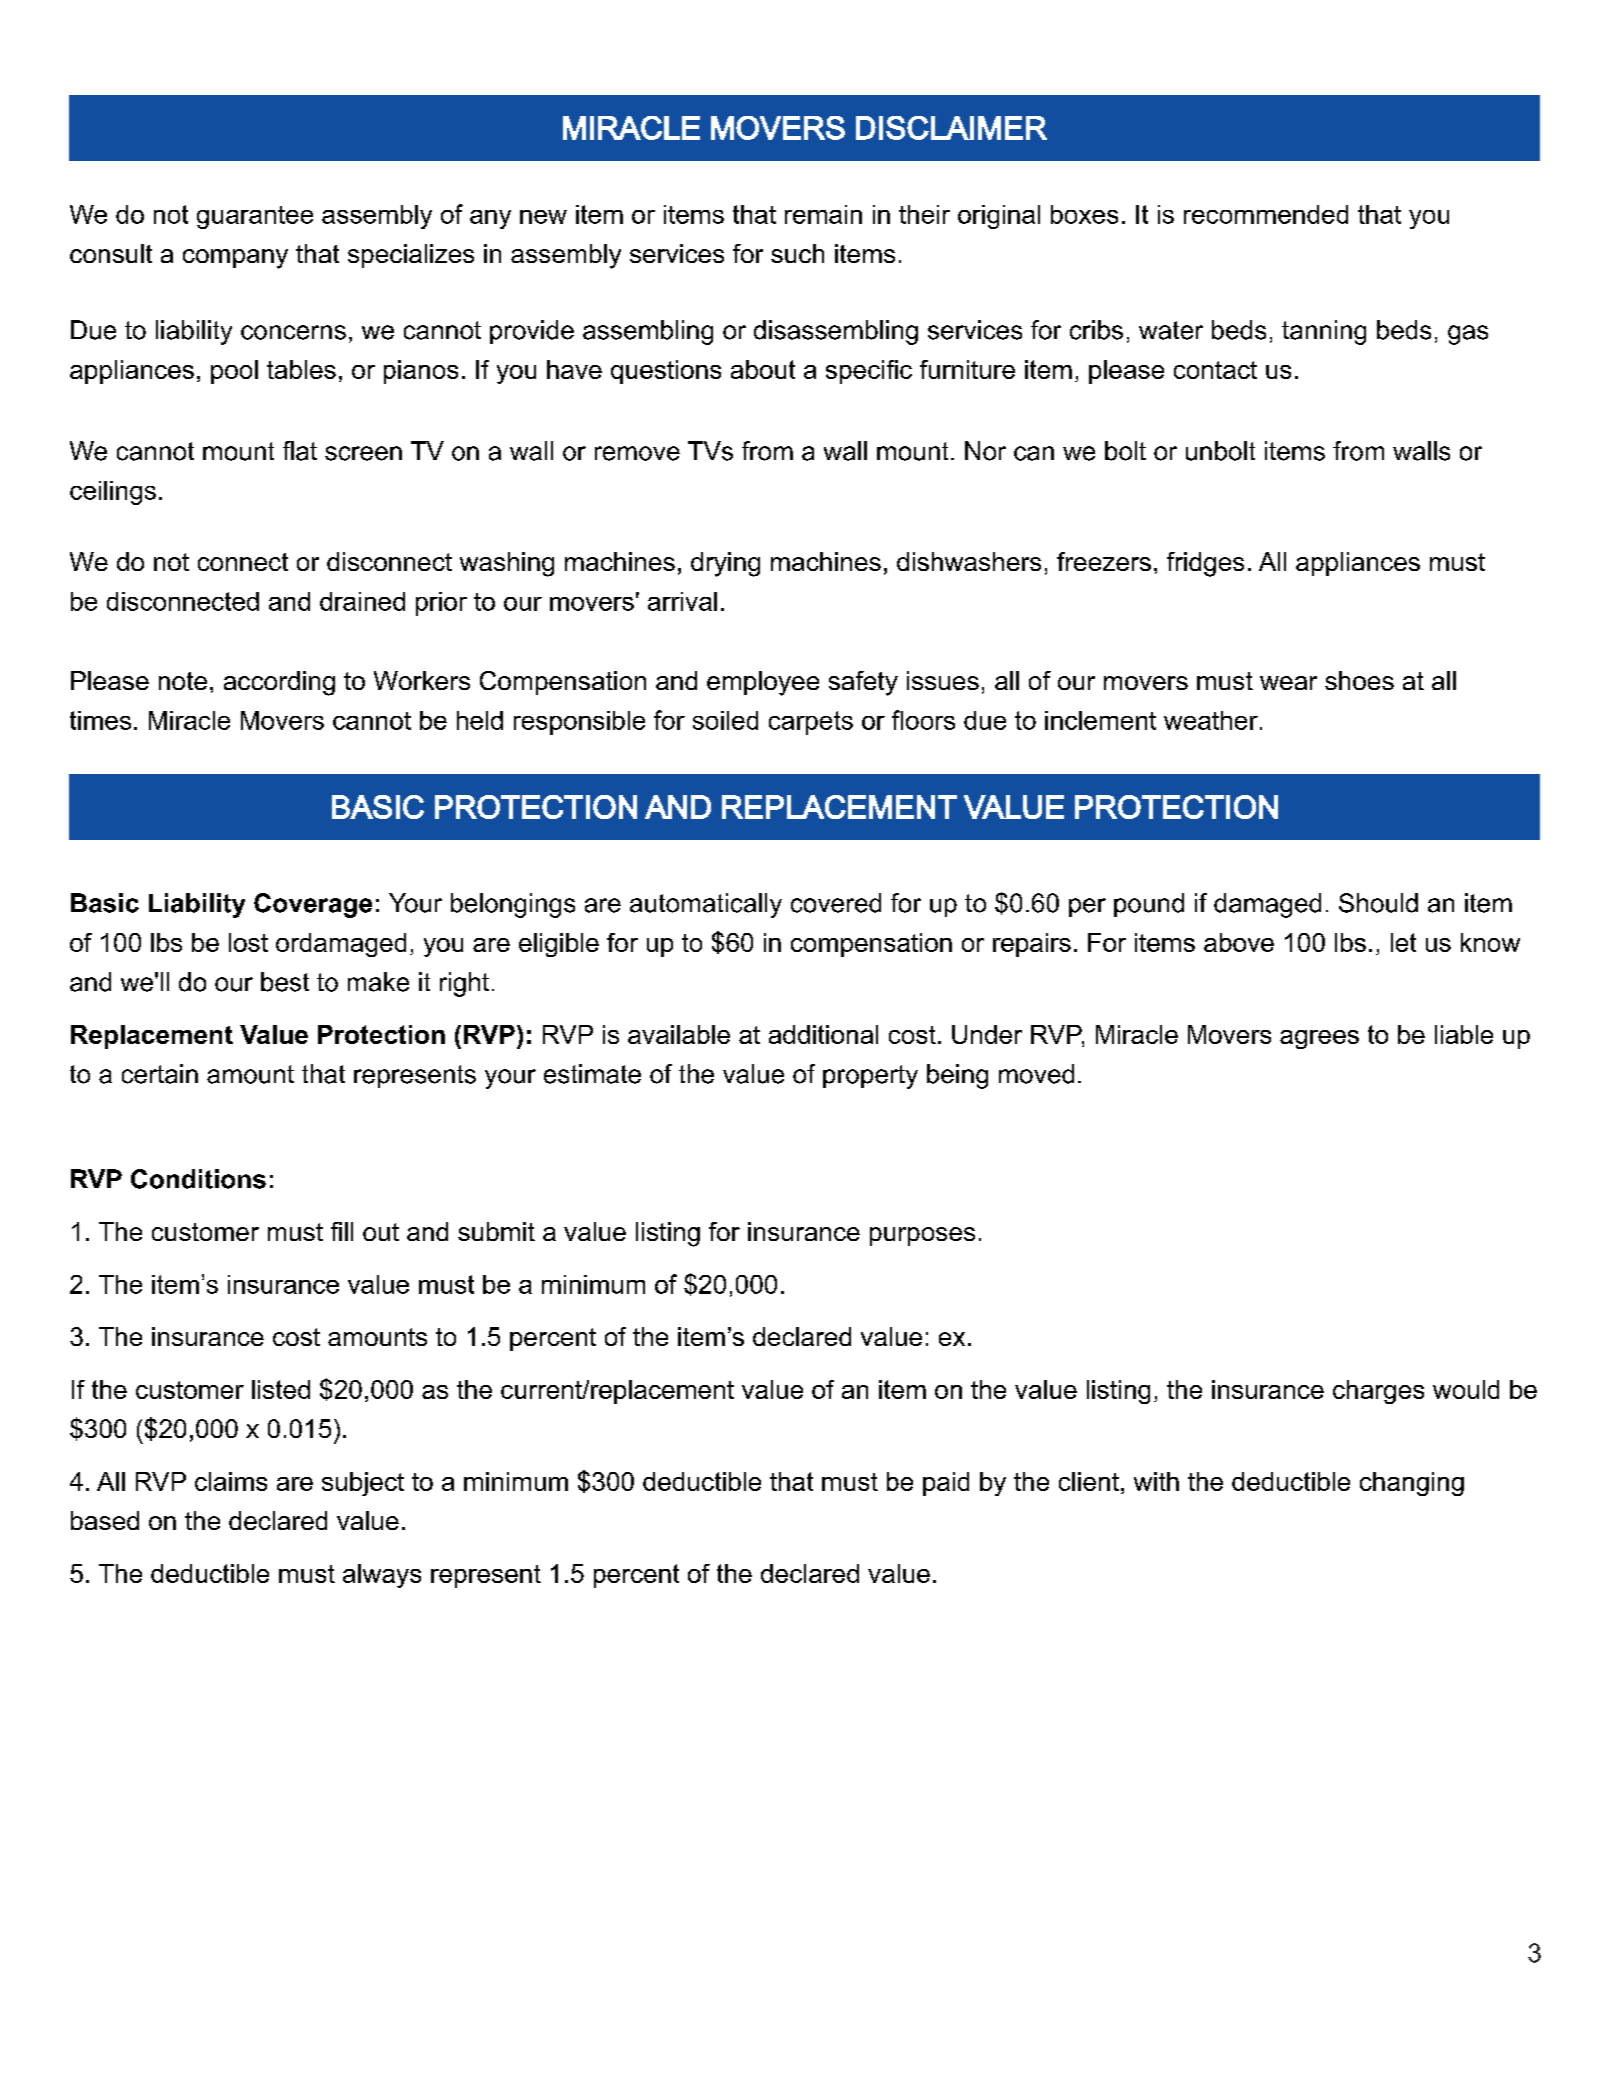  Describe the element at coordinates (1266, 214) in the screenshot. I see `recommended` at that location.
